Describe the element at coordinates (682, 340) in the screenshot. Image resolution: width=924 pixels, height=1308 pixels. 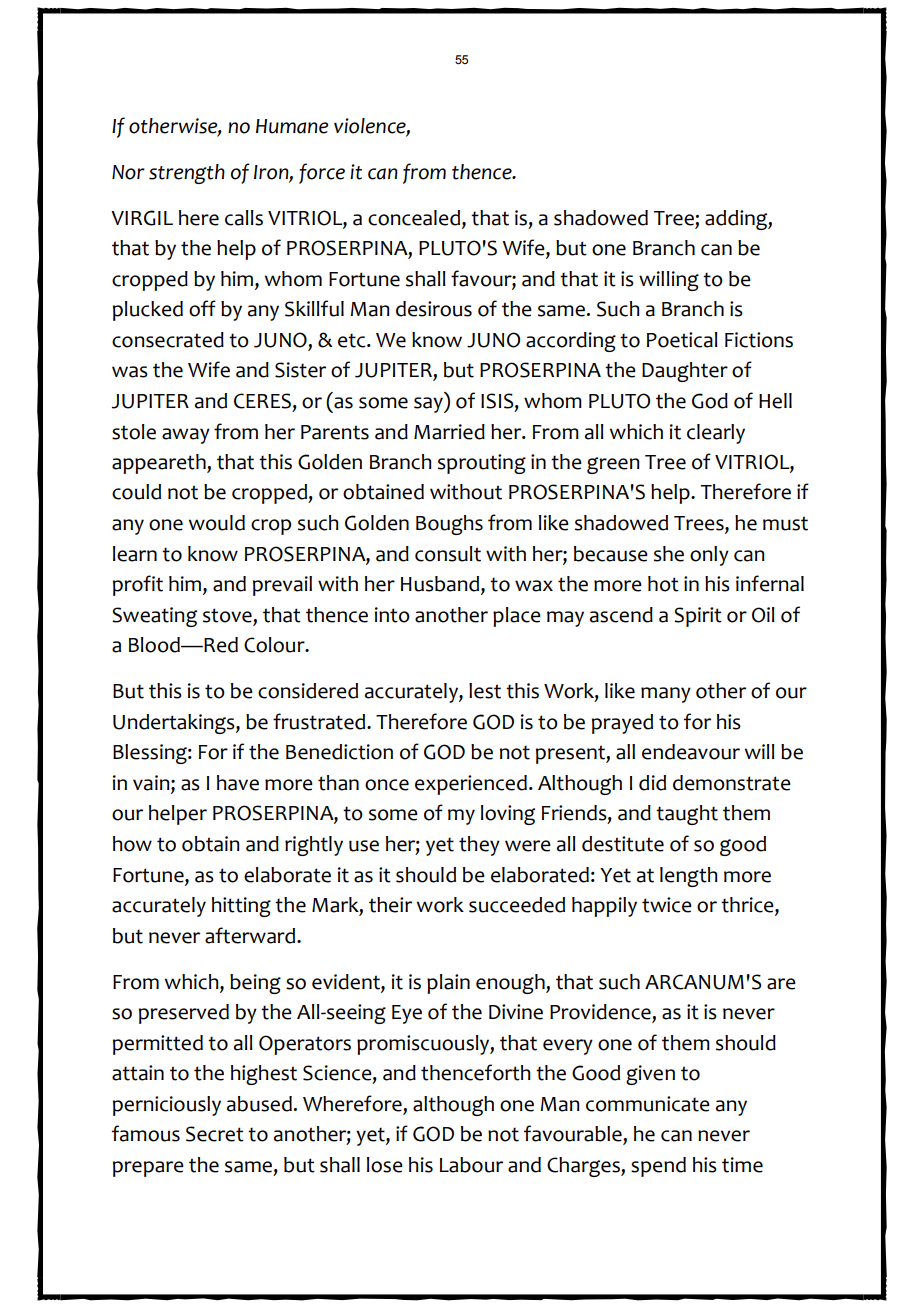
I see `Poetical` at that location.
